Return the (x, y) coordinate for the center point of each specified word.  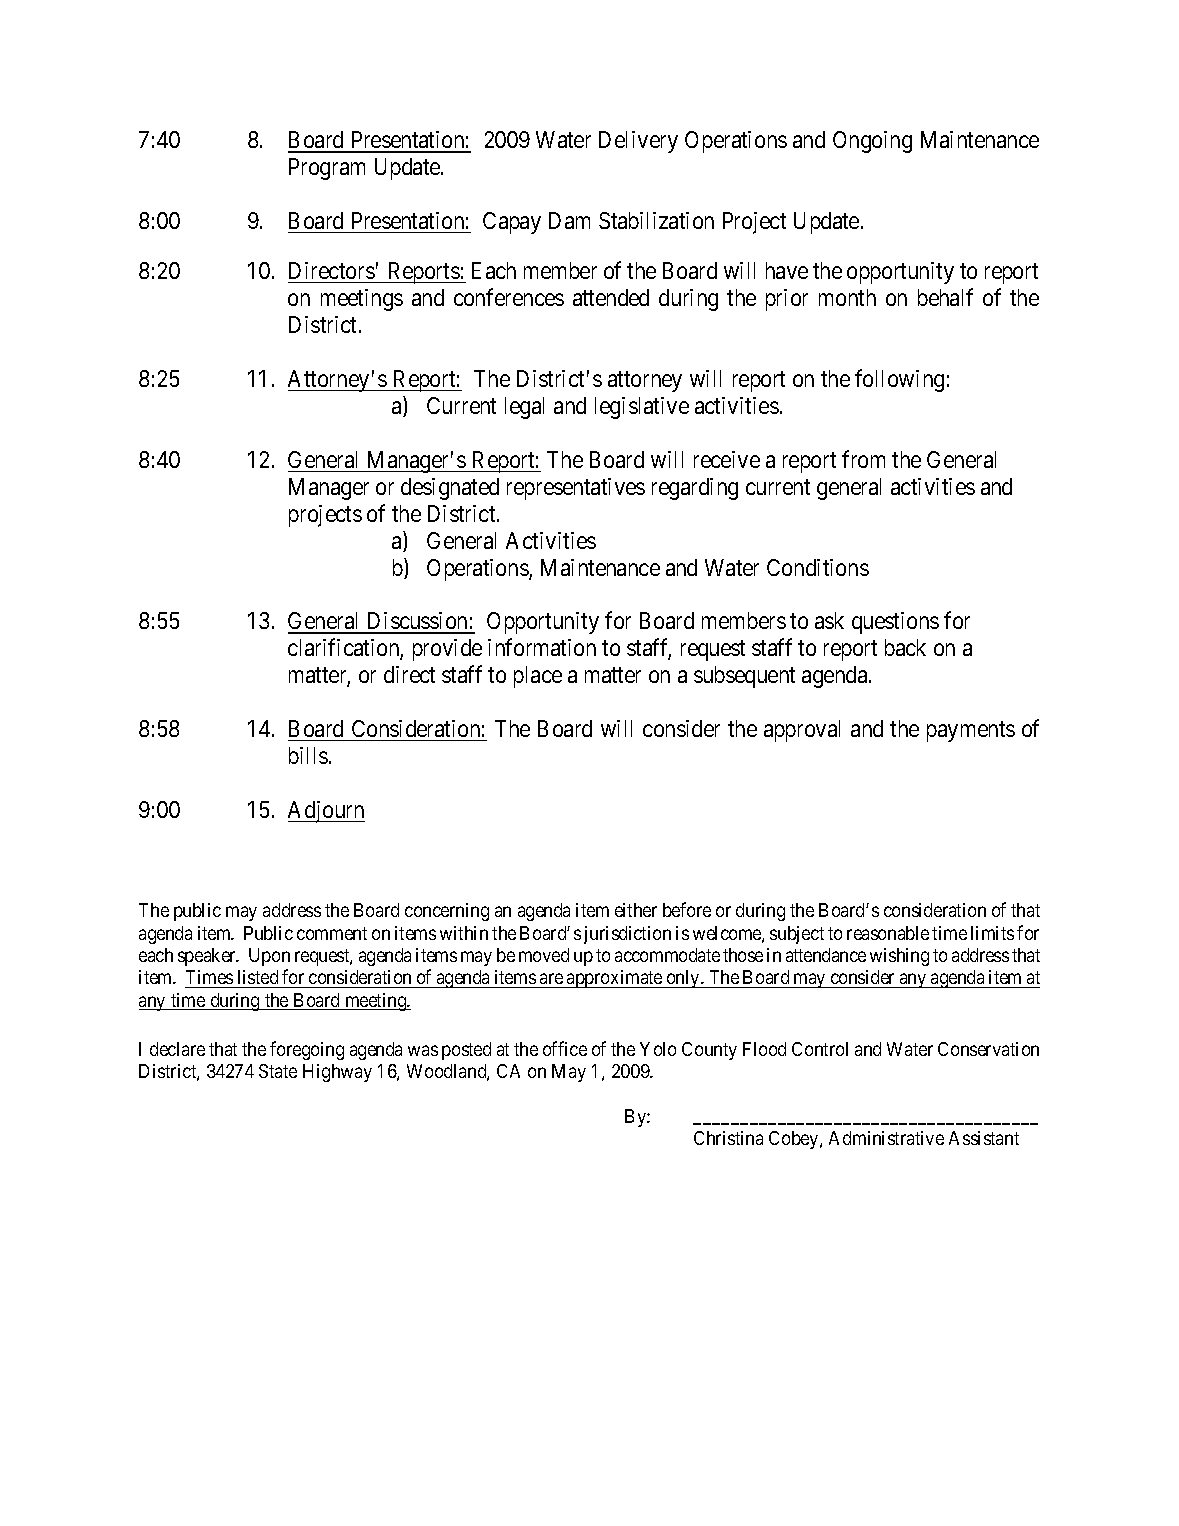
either (636, 910)
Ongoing (872, 142)
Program (327, 169)
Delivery (638, 142)
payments (971, 732)
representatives (576, 489)
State (278, 1071)
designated (450, 489)
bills (308, 755)
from (863, 459)
